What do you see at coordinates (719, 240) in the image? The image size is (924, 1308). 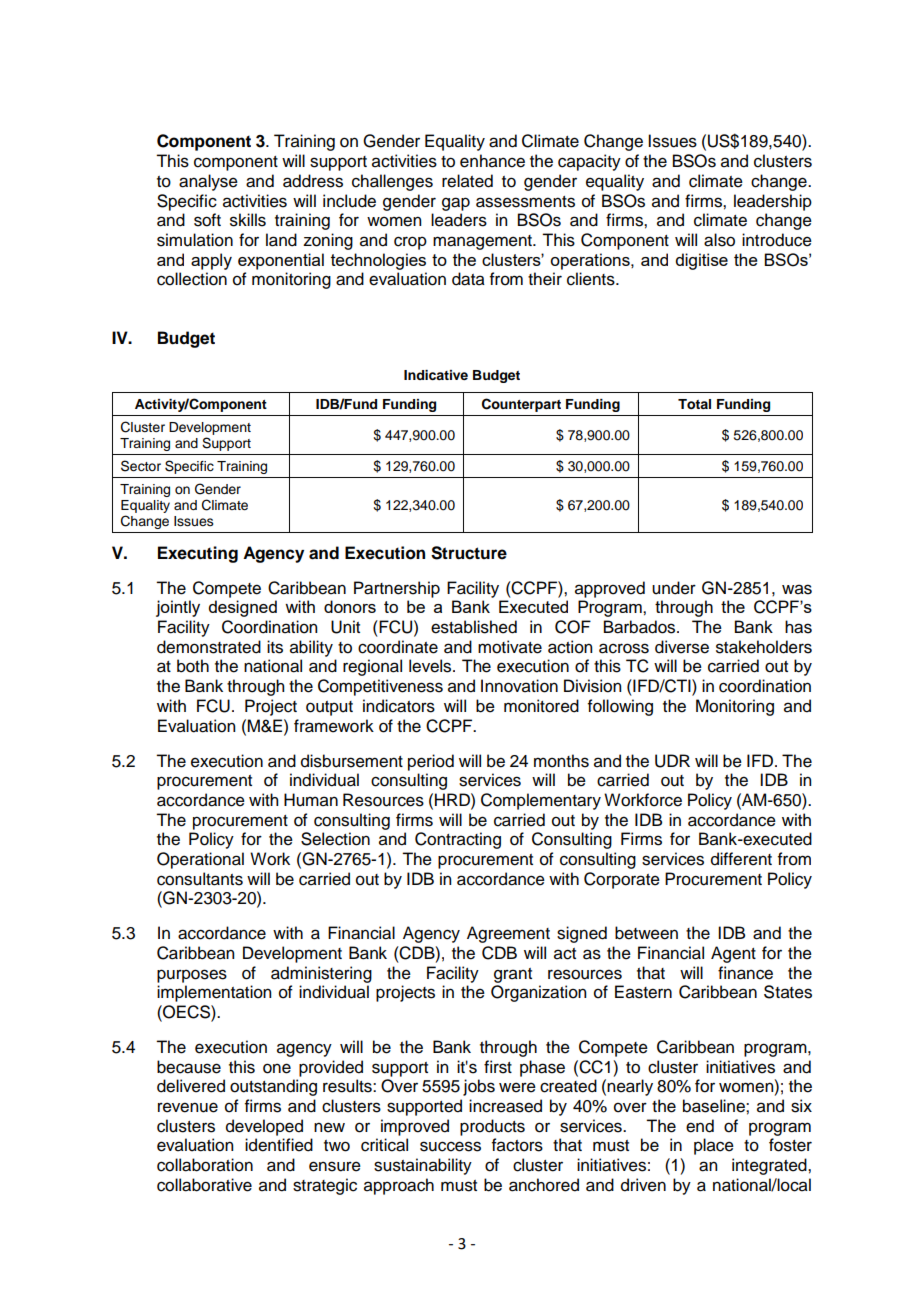 I see `also` at bounding box center [719, 240].
